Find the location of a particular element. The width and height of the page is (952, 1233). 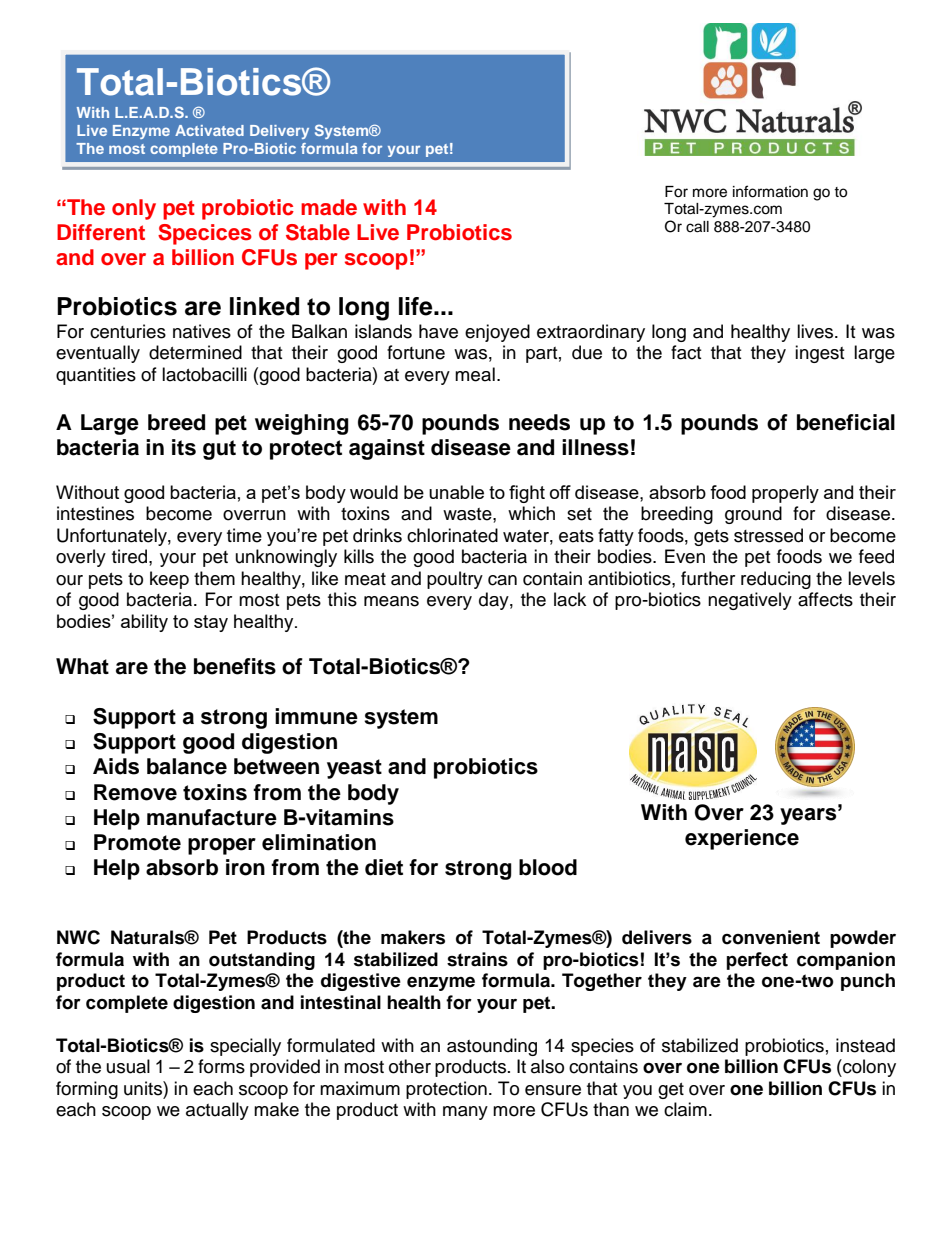

made is located at coordinates (329, 207).
